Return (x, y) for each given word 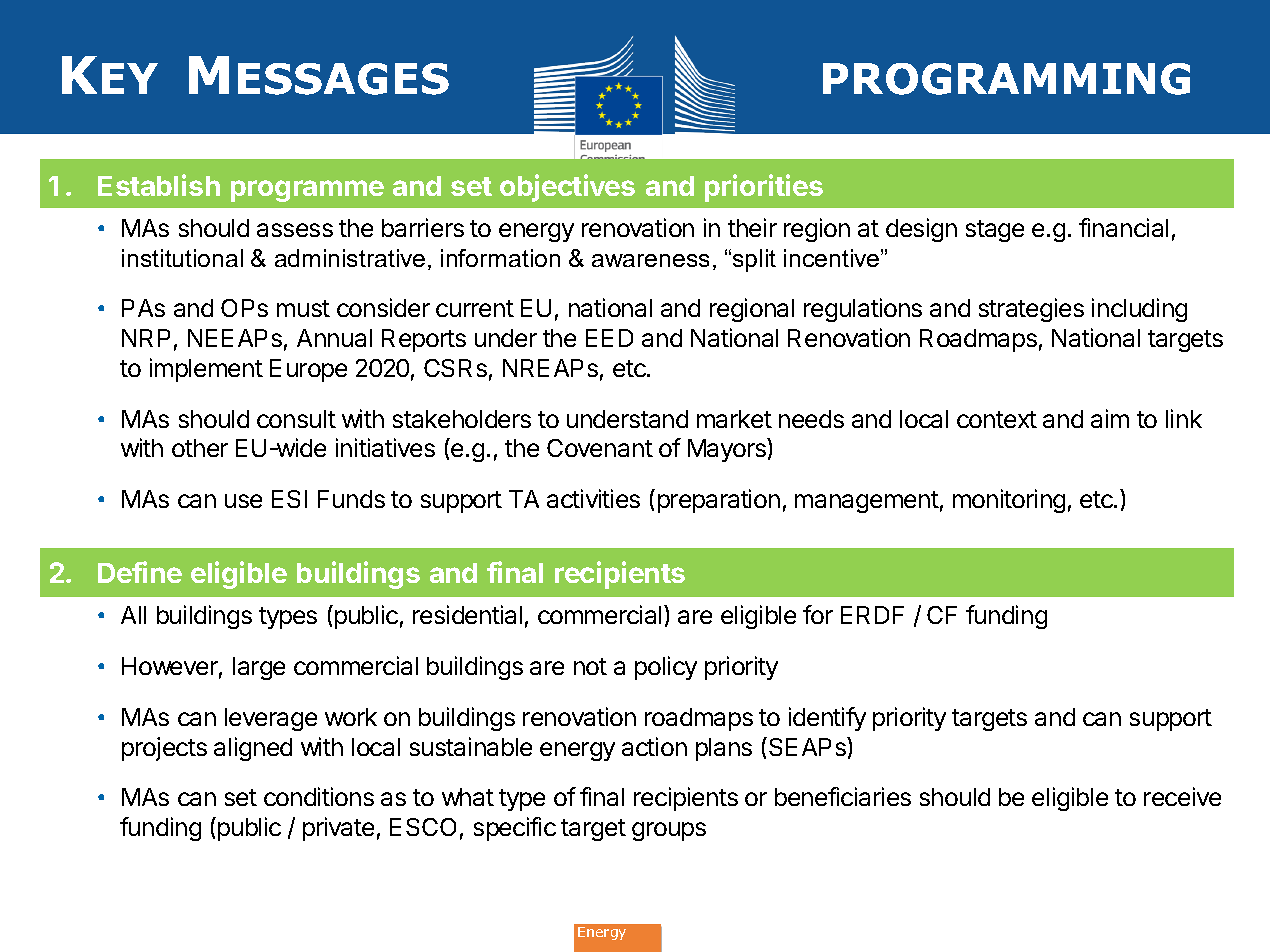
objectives (567, 188)
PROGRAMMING (1006, 79)
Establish (159, 185)
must (303, 308)
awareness (650, 260)
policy (666, 668)
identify (827, 719)
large (259, 668)
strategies (1031, 310)
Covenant (600, 448)
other (200, 448)
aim (1110, 418)
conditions (319, 796)
